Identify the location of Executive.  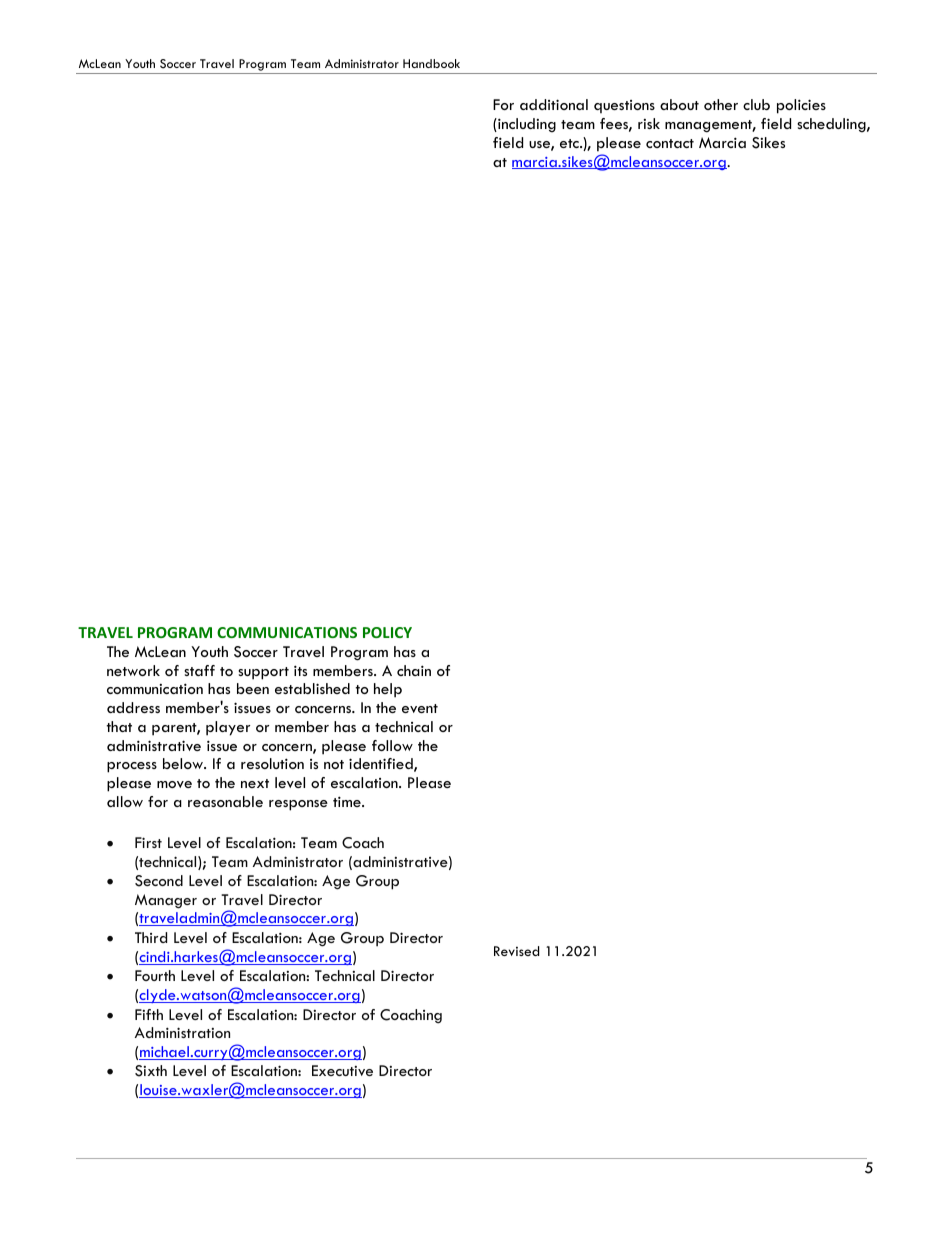
(342, 1070).
